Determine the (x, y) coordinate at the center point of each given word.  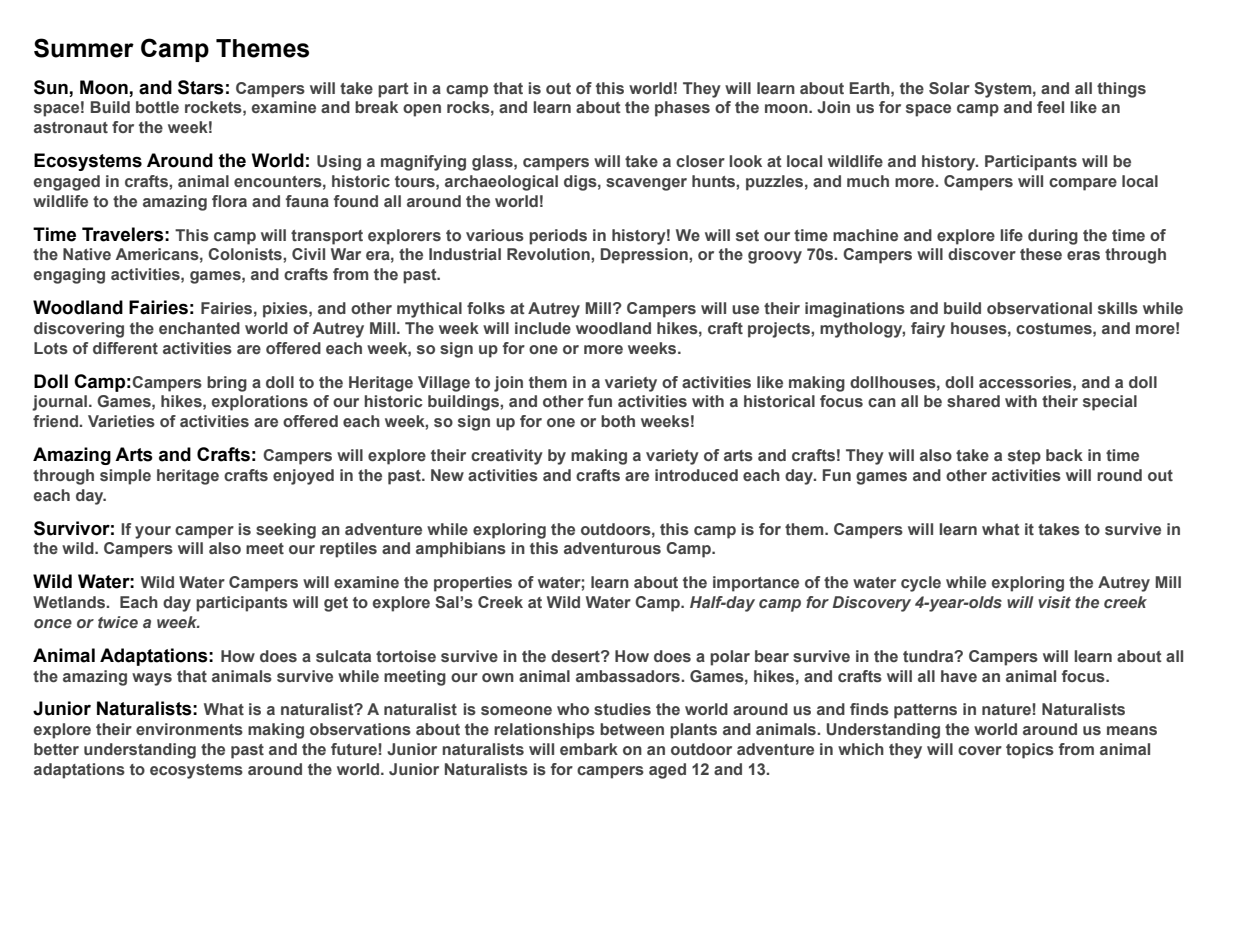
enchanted (199, 328)
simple (125, 477)
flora (229, 201)
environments (189, 729)
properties (473, 584)
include (543, 328)
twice (118, 622)
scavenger (646, 184)
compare (1083, 184)
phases (682, 109)
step (1024, 457)
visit (1054, 602)
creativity (507, 457)
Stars (201, 87)
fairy (928, 330)
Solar (949, 88)
